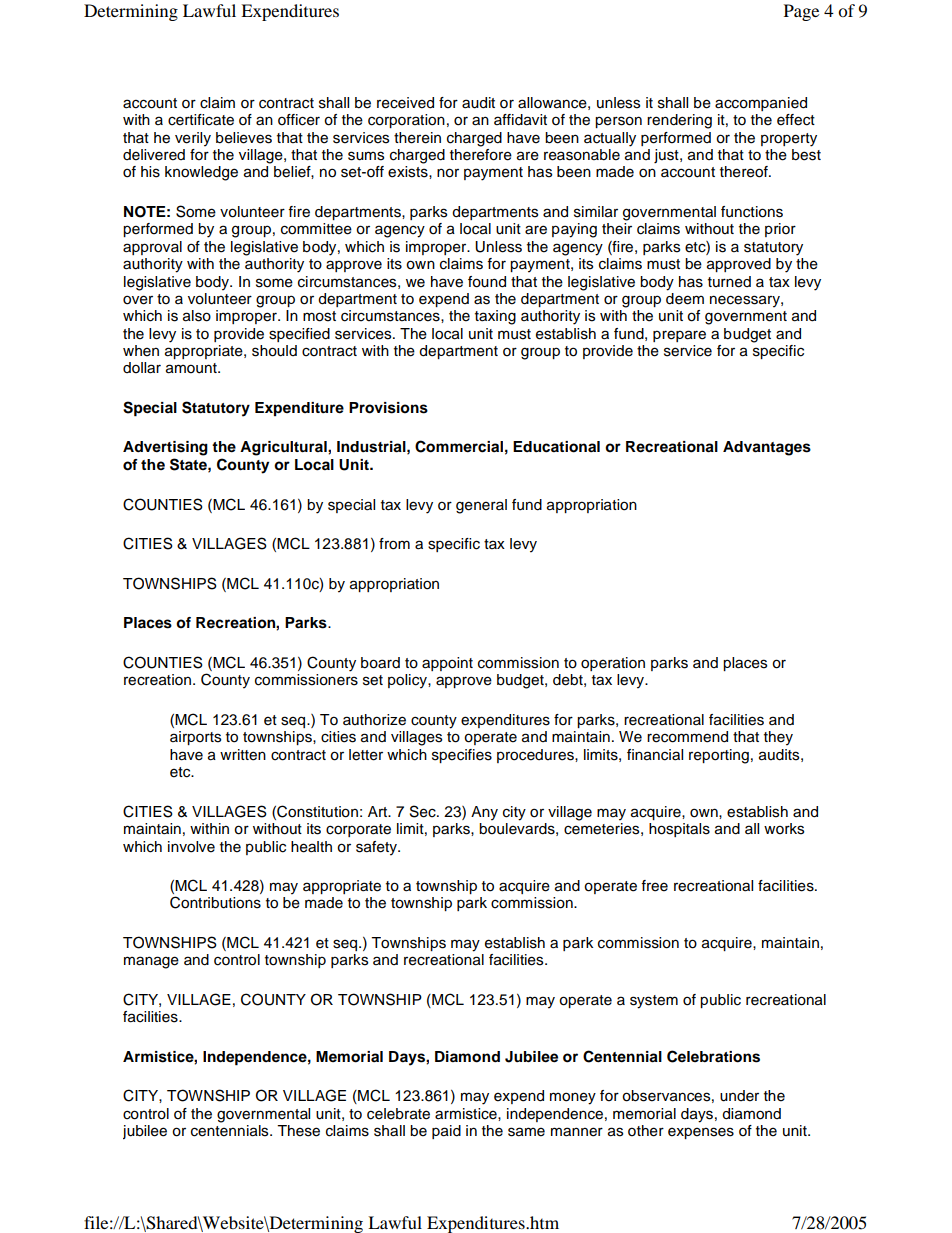 This screenshot has width=952, height=1233. What do you see at coordinates (767, 448) in the screenshot?
I see `Advantages` at bounding box center [767, 448].
